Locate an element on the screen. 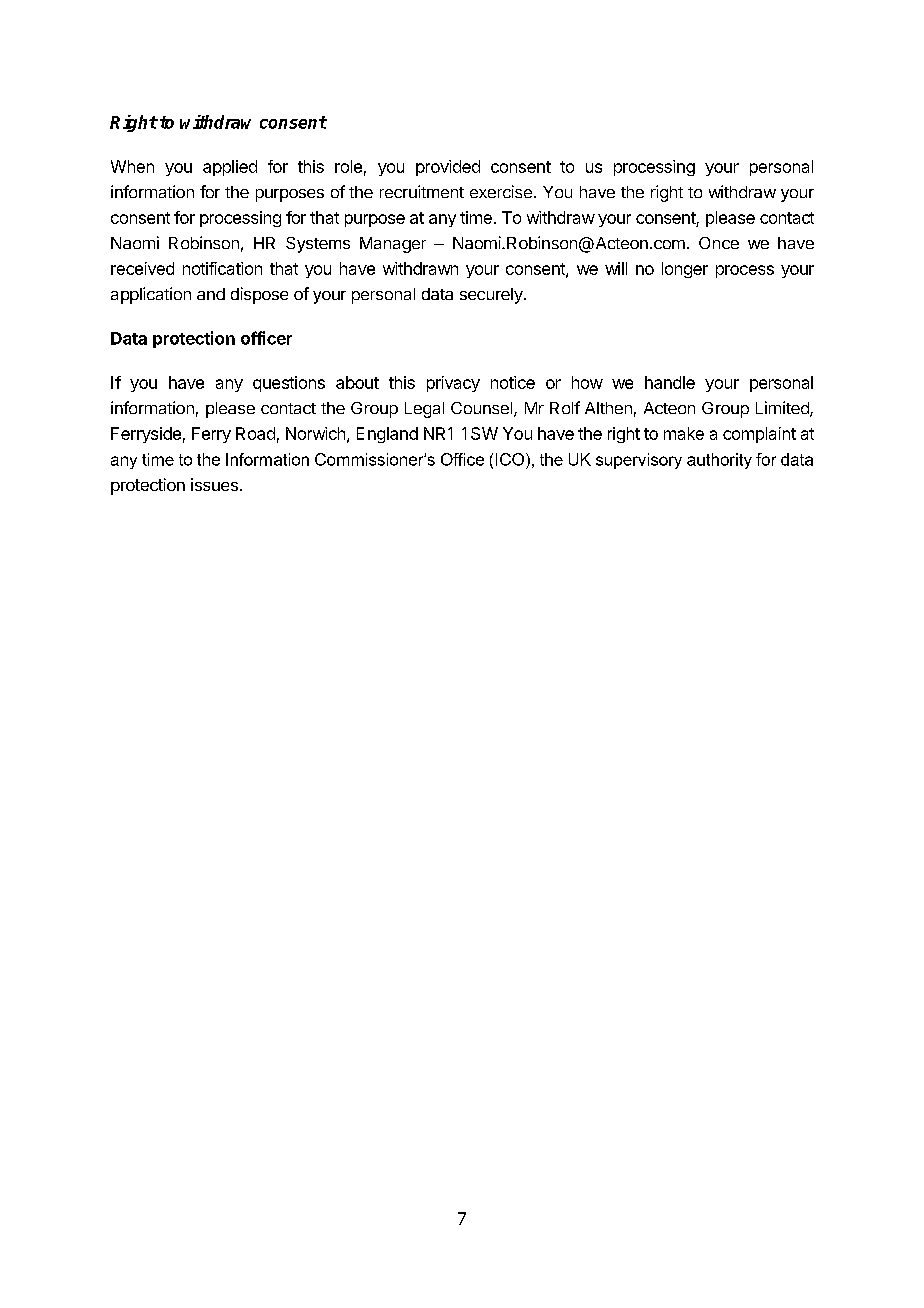 The image size is (924, 1308). Counsel is located at coordinates (481, 408).
